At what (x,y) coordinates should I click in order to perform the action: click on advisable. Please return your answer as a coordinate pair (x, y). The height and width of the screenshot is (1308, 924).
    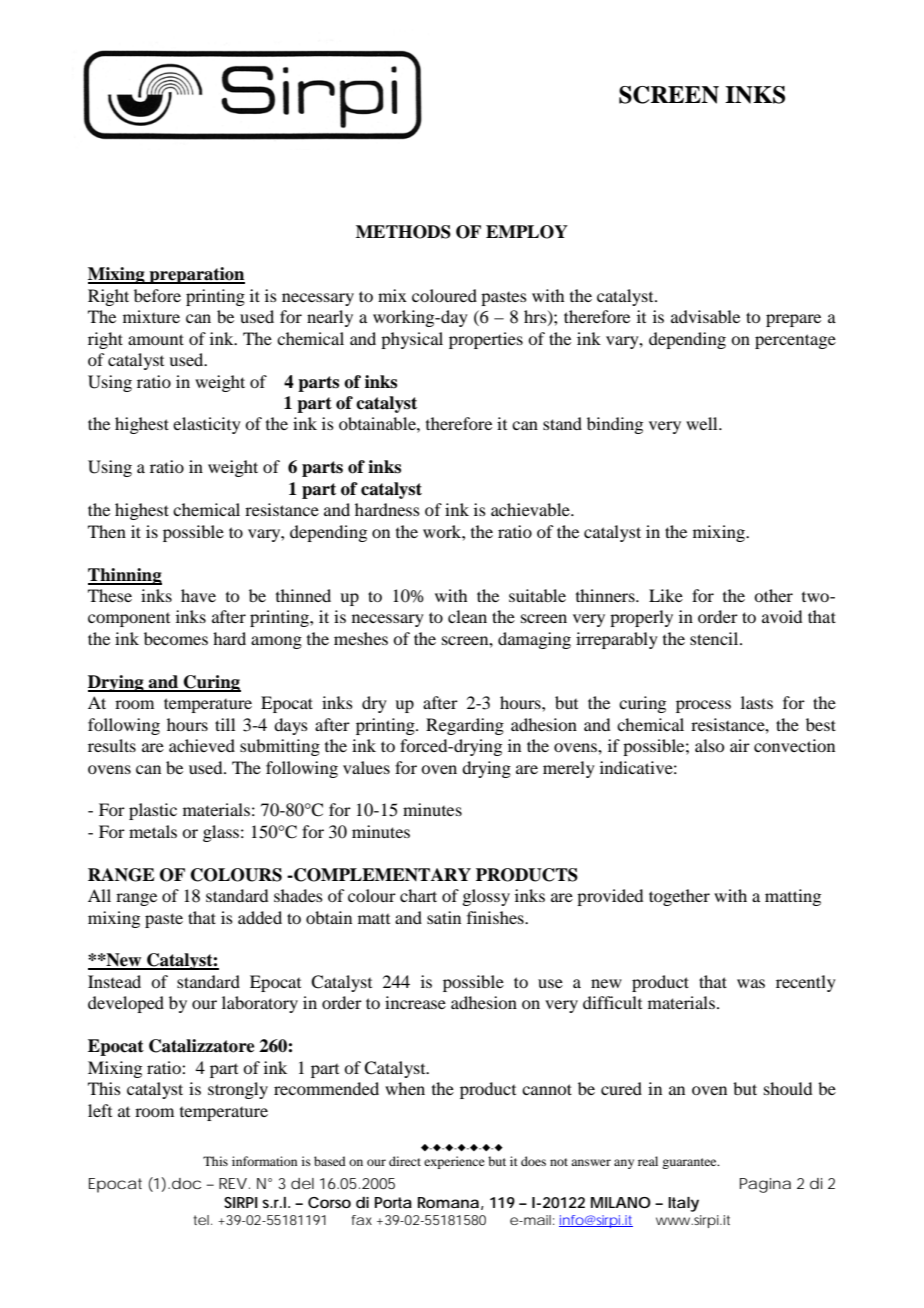
    Looking at the image, I should click on (705, 316).
